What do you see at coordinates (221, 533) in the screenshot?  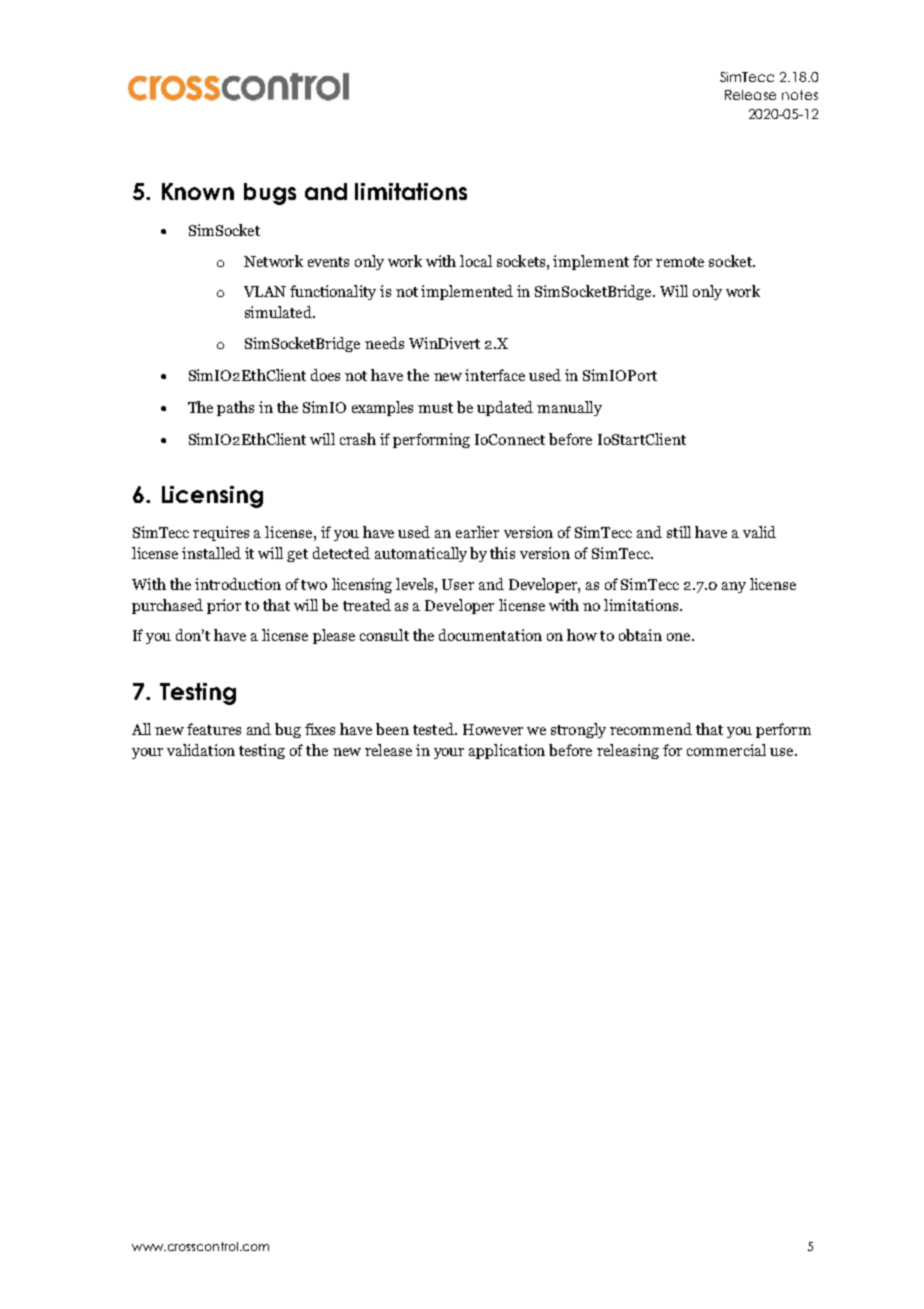 I see `requires` at bounding box center [221, 533].
